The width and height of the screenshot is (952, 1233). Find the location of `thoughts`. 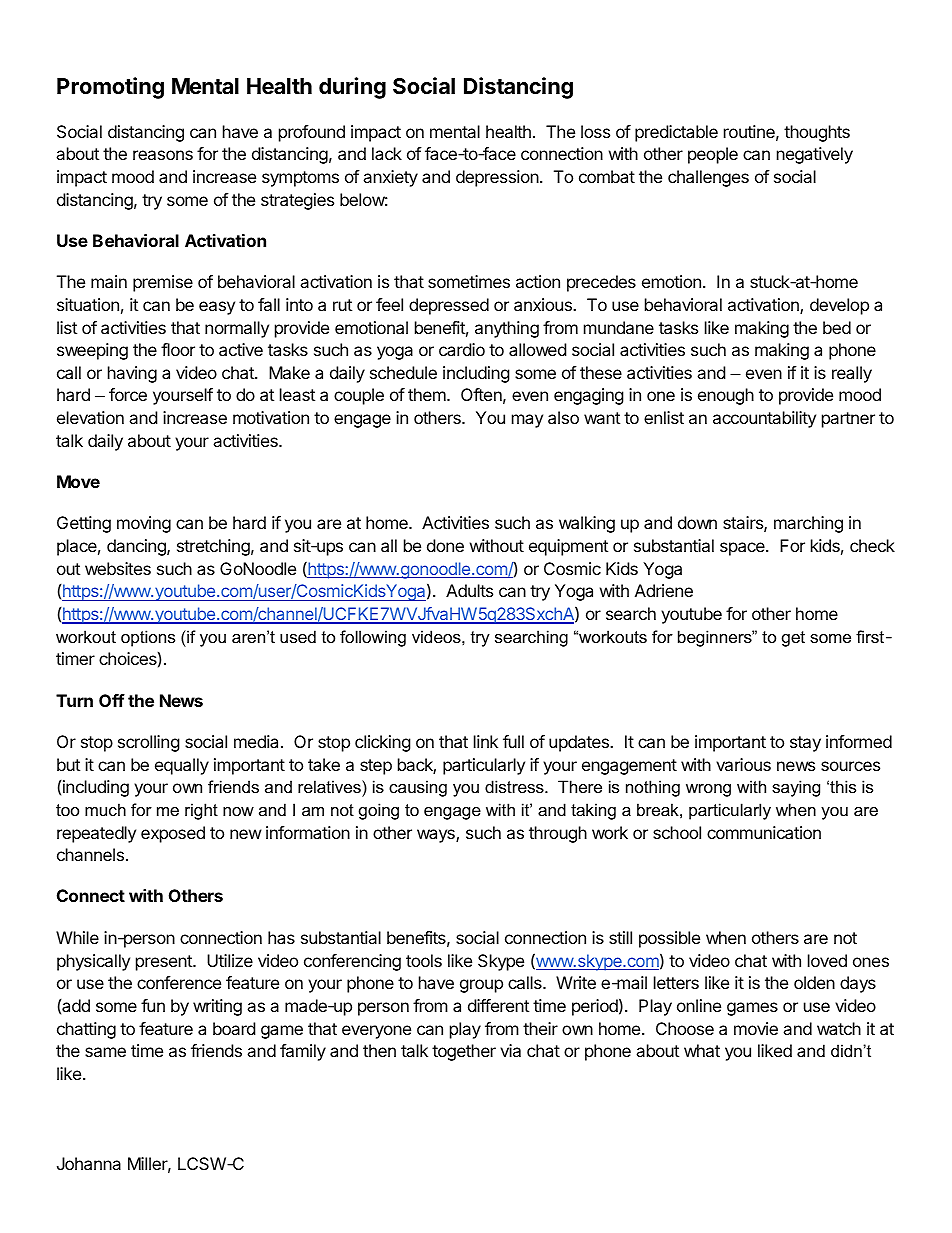

thoughts is located at coordinates (817, 133).
